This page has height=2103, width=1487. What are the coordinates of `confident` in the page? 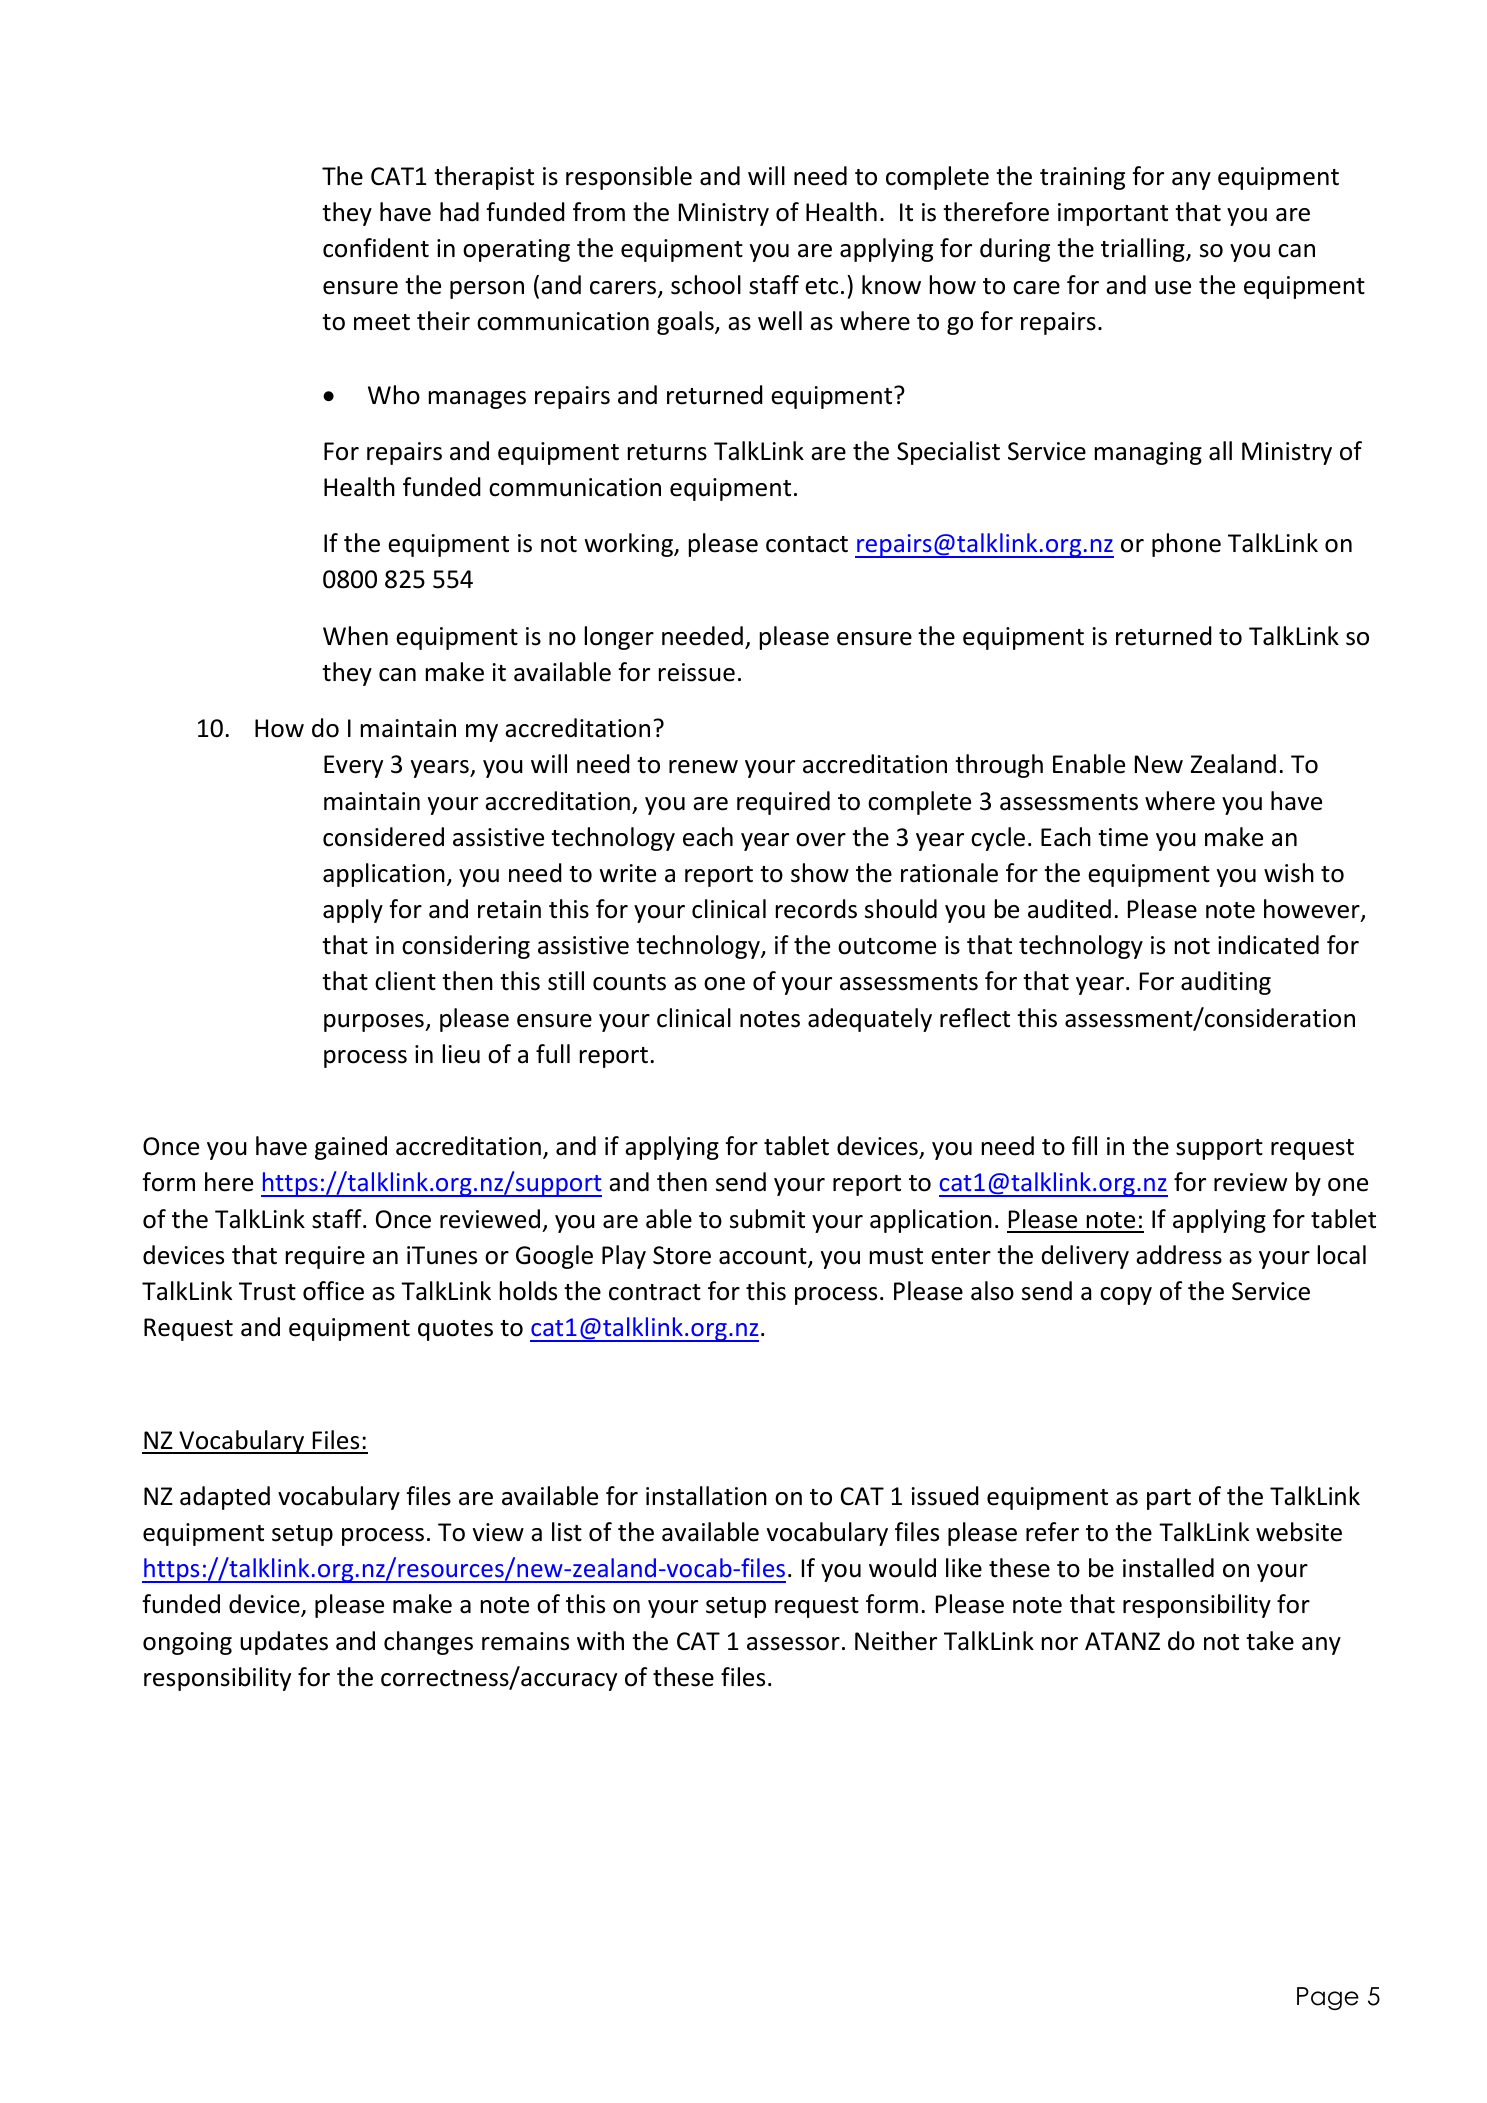 It's located at (376, 248).
